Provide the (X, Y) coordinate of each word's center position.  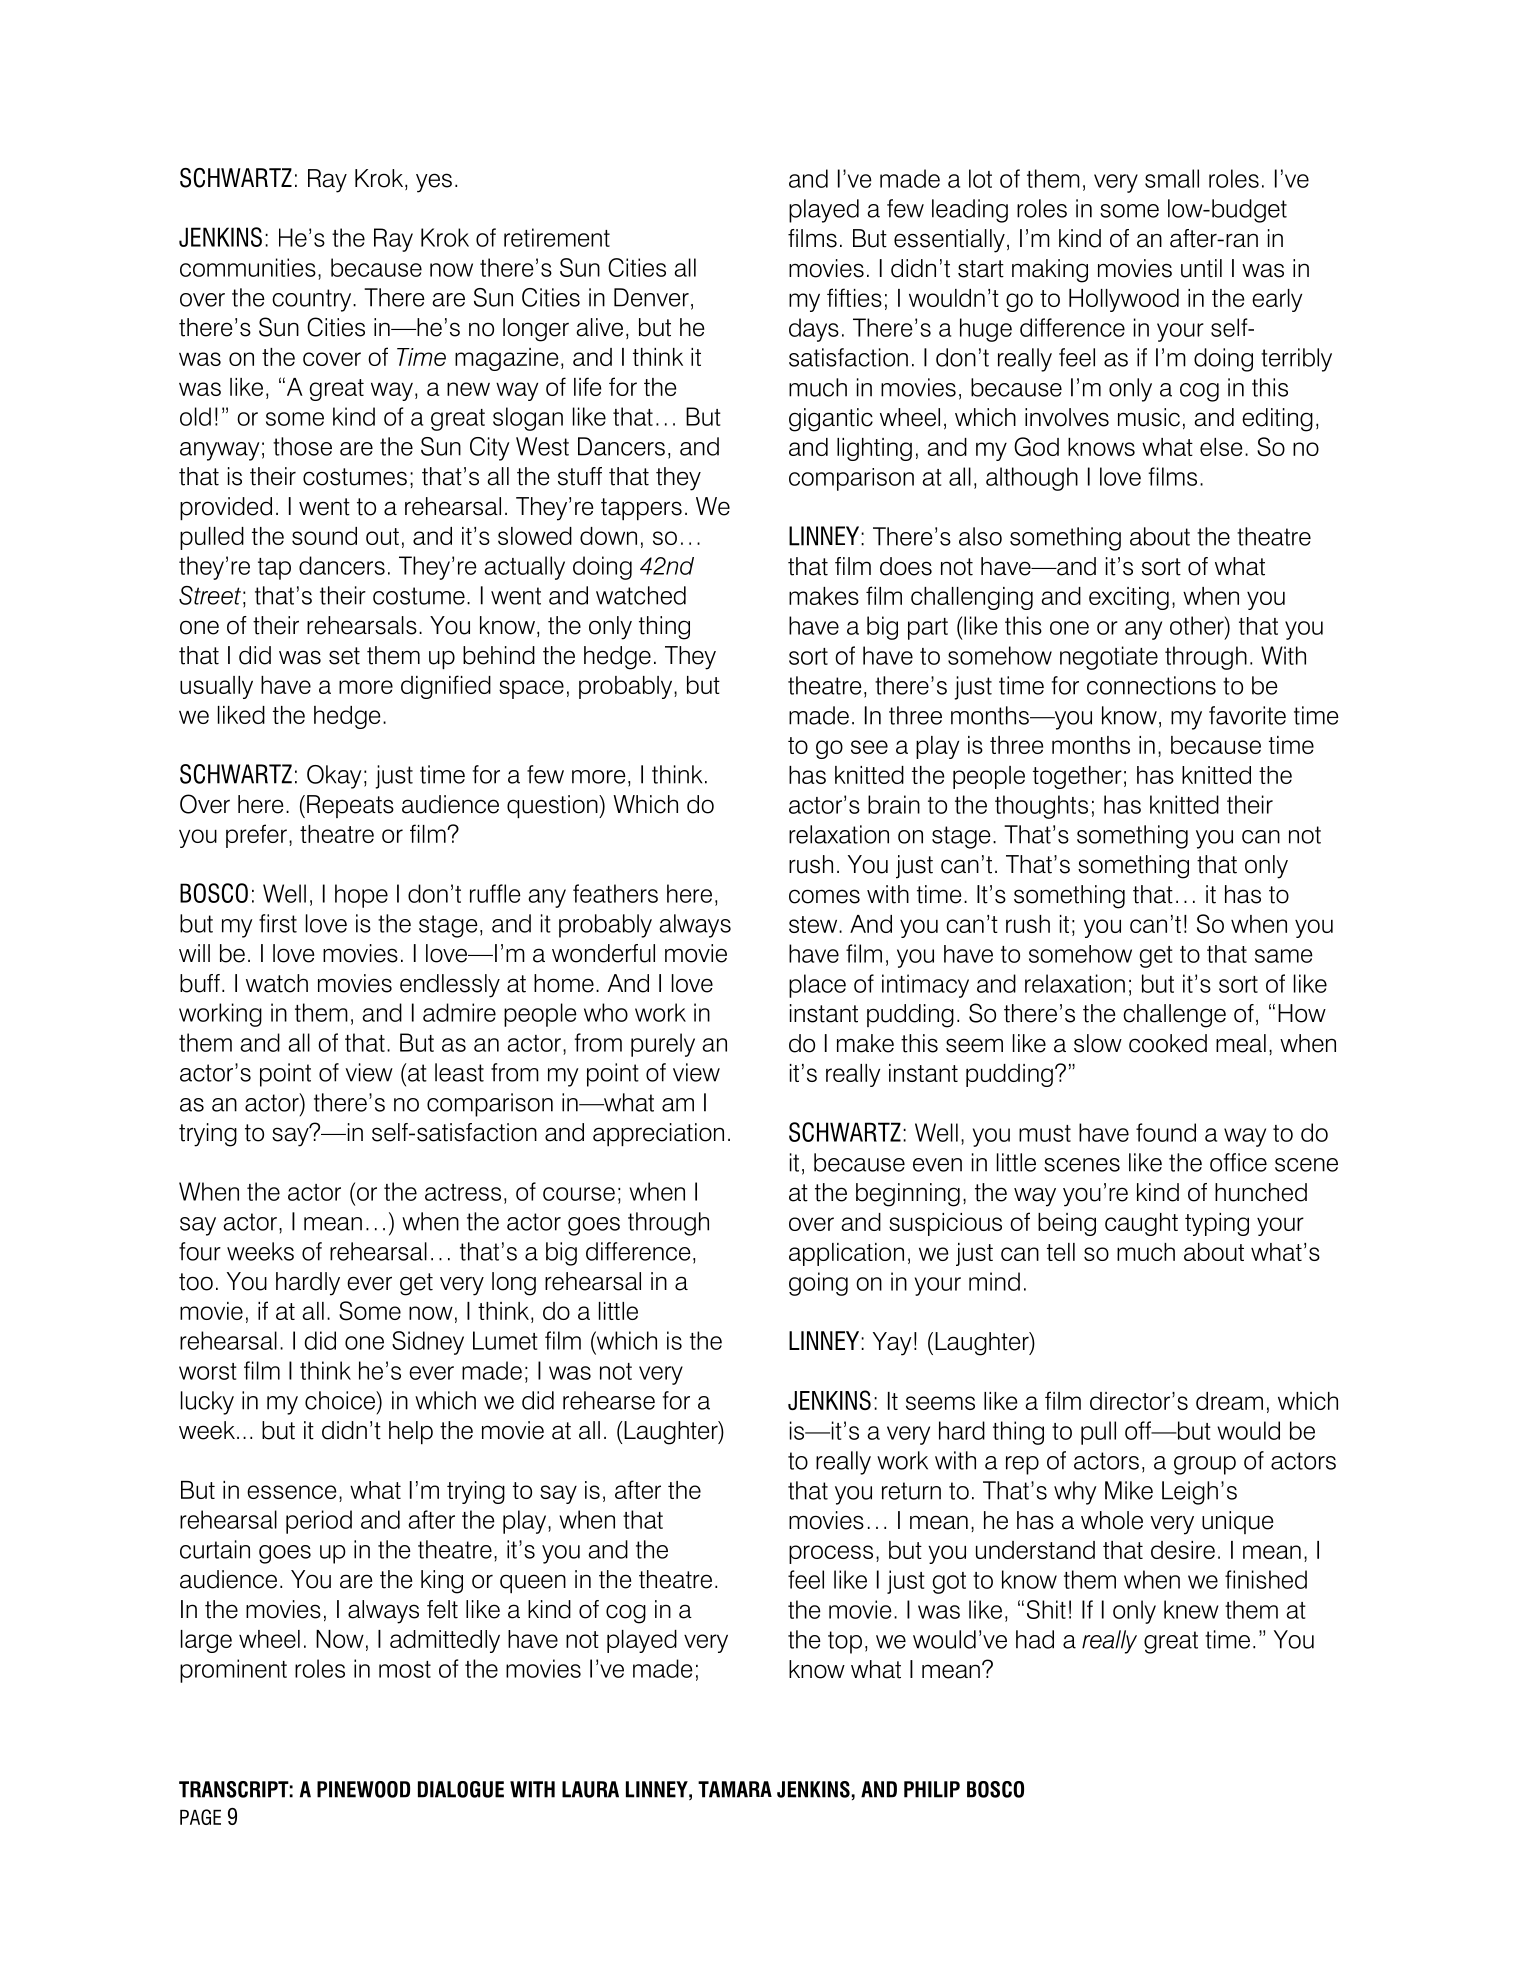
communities (248, 267)
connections (1151, 685)
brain (894, 804)
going (818, 1284)
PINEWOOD (363, 1789)
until (1201, 268)
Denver (651, 297)
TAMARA (735, 1789)
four (200, 1251)
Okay (334, 777)
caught (1141, 1224)
